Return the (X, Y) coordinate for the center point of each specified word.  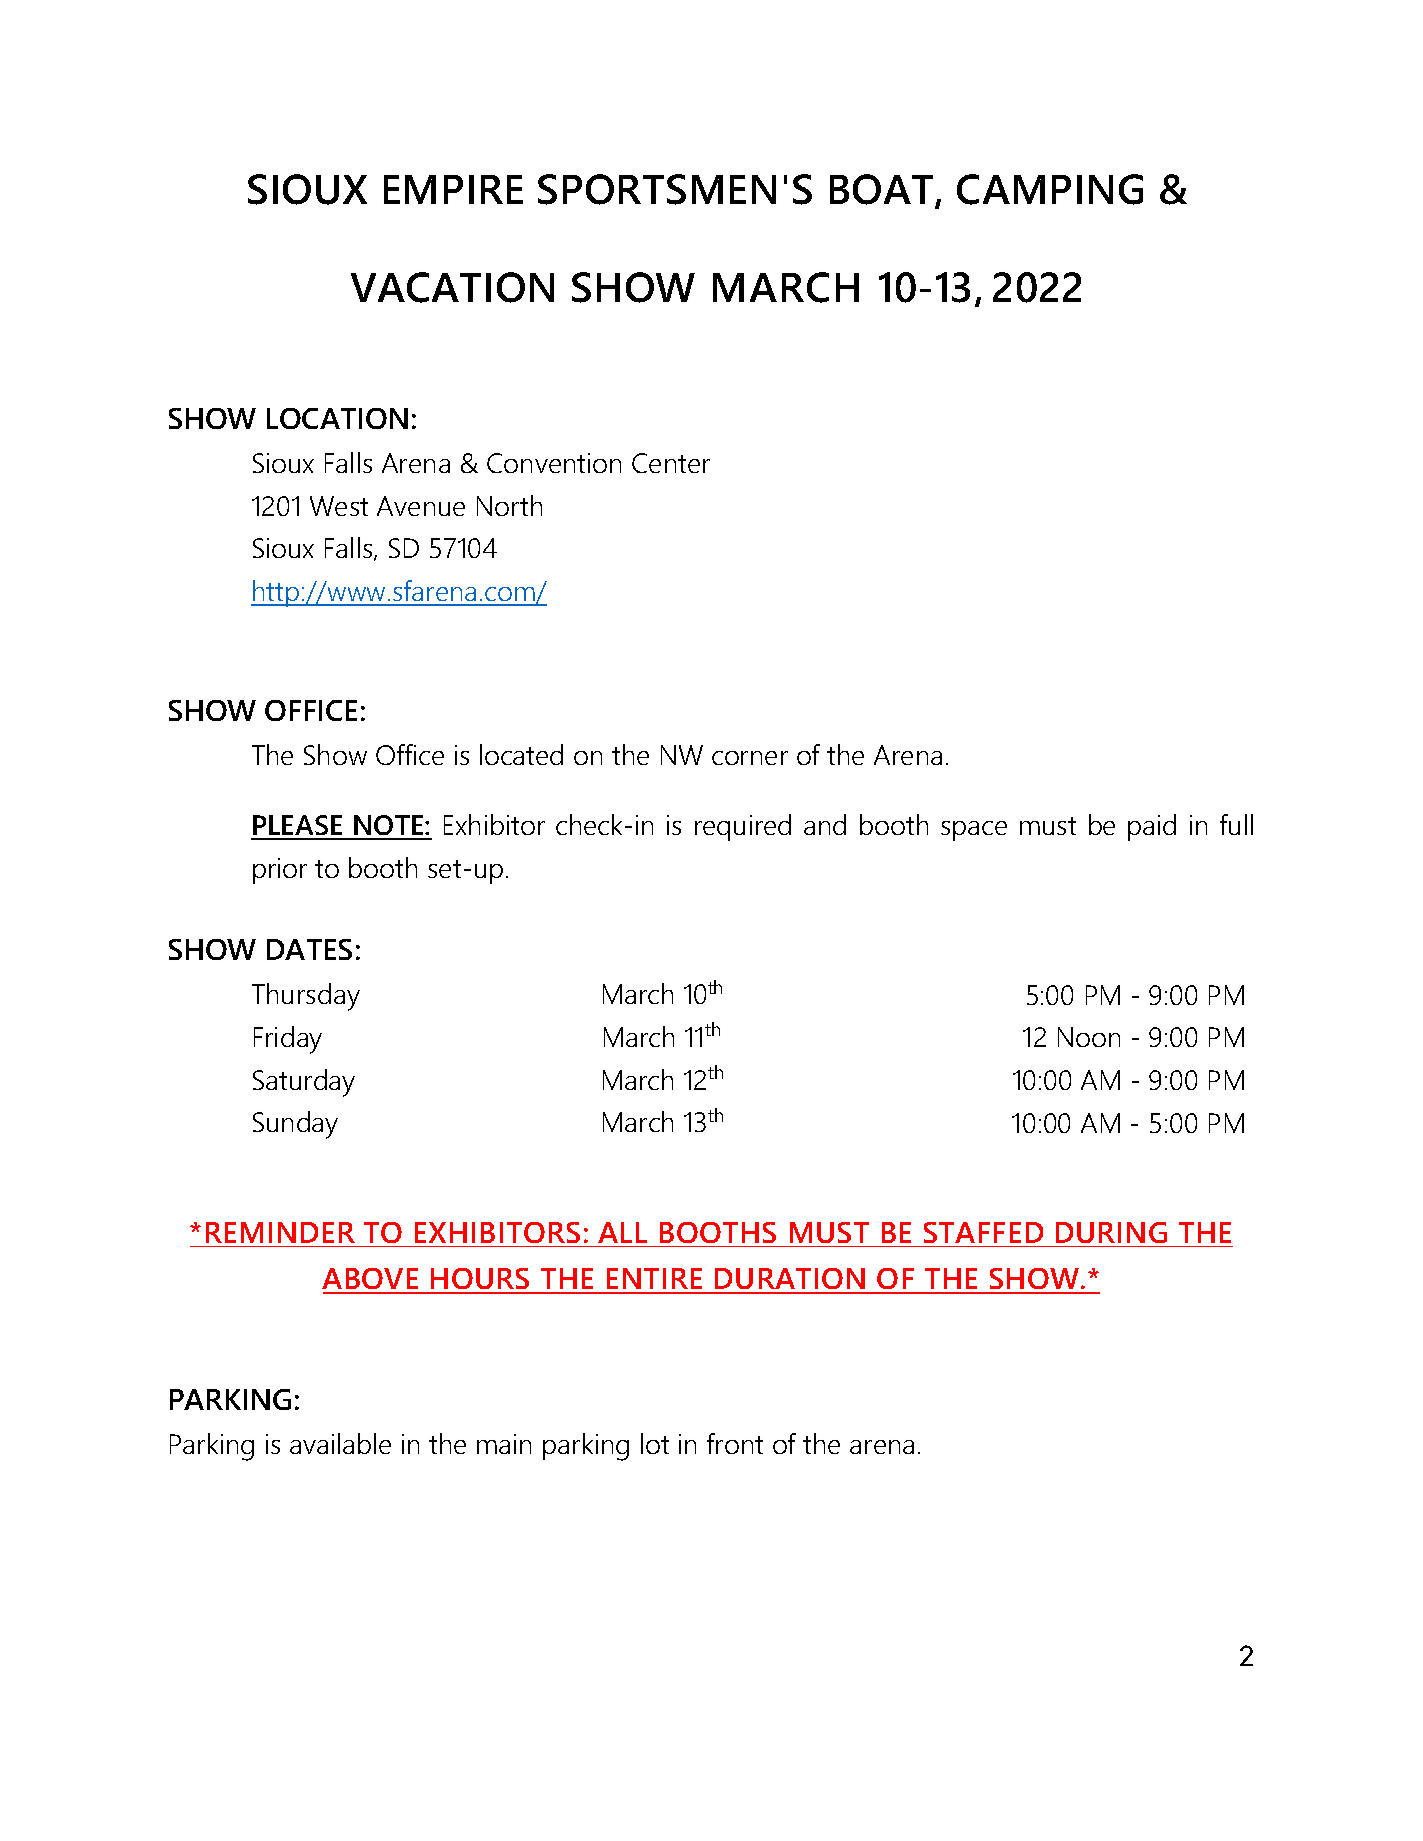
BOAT (883, 190)
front (735, 1443)
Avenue (421, 506)
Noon (1089, 1037)
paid (1152, 827)
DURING (1111, 1232)
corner (750, 758)
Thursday (306, 997)
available (340, 1443)
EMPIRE (453, 189)
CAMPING (1050, 189)
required (743, 827)
